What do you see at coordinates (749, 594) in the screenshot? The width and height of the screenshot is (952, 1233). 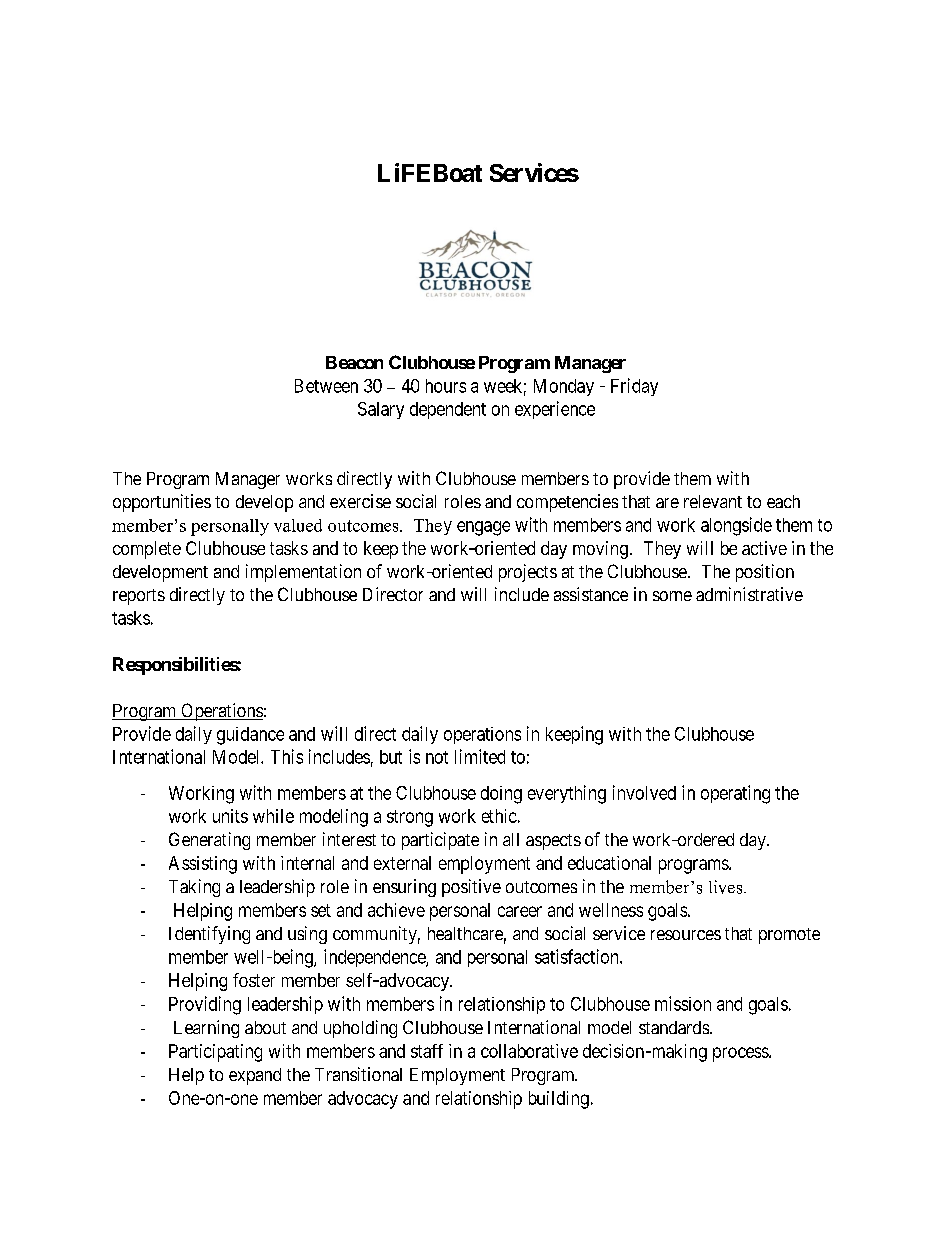 I see `administrative` at bounding box center [749, 594].
